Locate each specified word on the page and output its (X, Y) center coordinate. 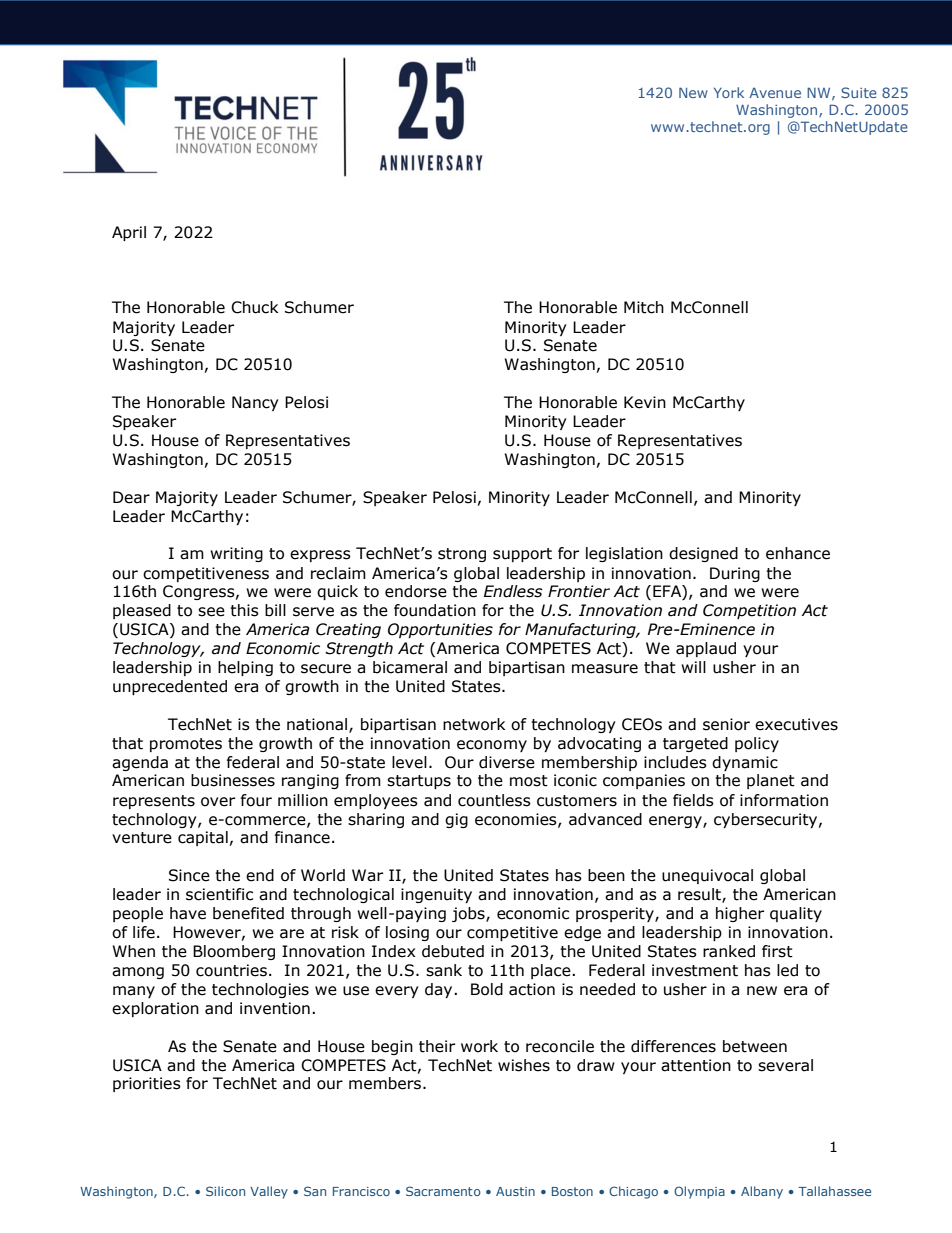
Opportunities (440, 630)
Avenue (775, 93)
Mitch (644, 307)
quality (796, 914)
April (129, 233)
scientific (219, 894)
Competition (749, 611)
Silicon (225, 1191)
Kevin (645, 402)
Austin (515, 1191)
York (729, 92)
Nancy (255, 403)
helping (245, 668)
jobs (469, 914)
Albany (762, 1192)
